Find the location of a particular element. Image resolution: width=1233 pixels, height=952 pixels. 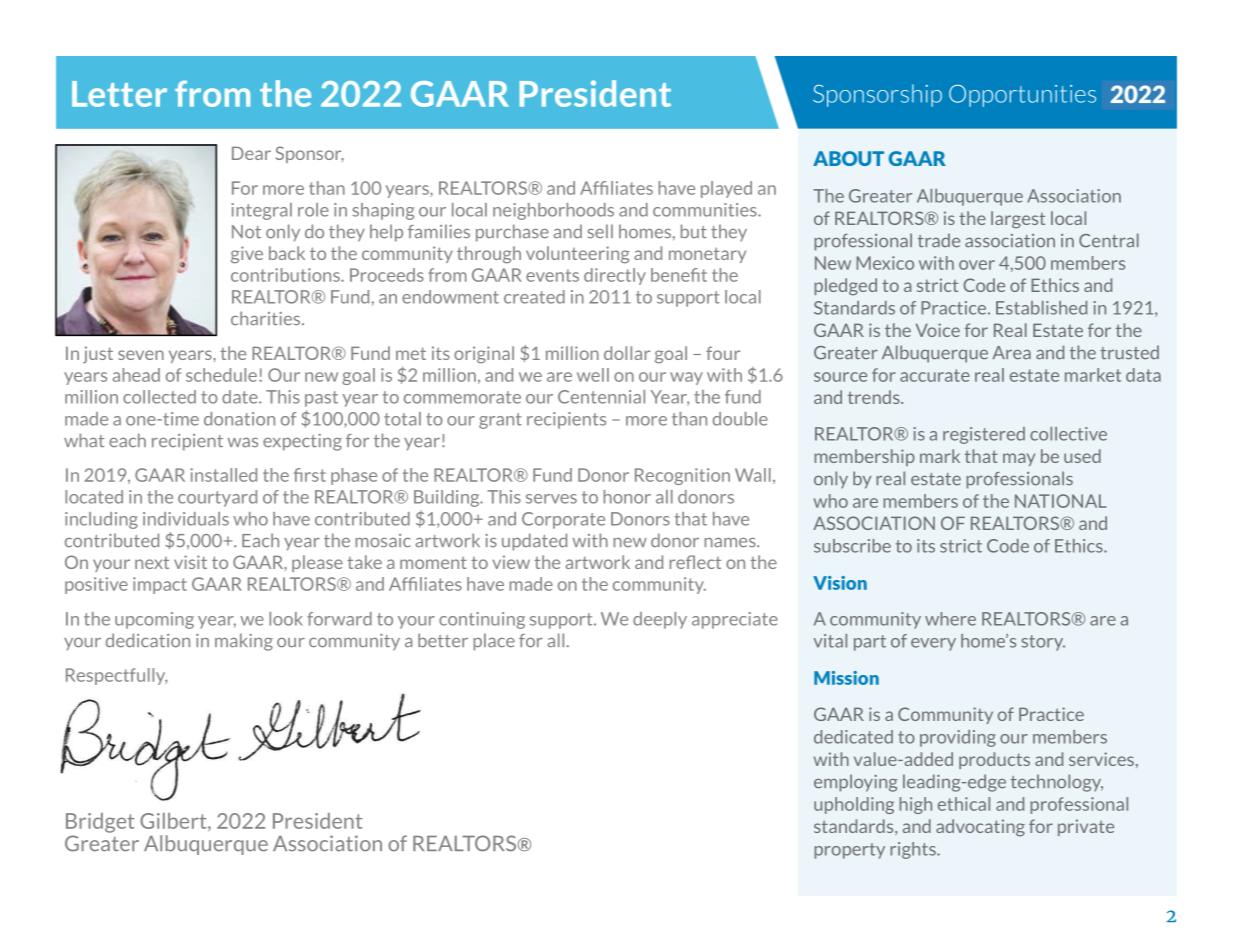

Opportunities is located at coordinates (1022, 96).
